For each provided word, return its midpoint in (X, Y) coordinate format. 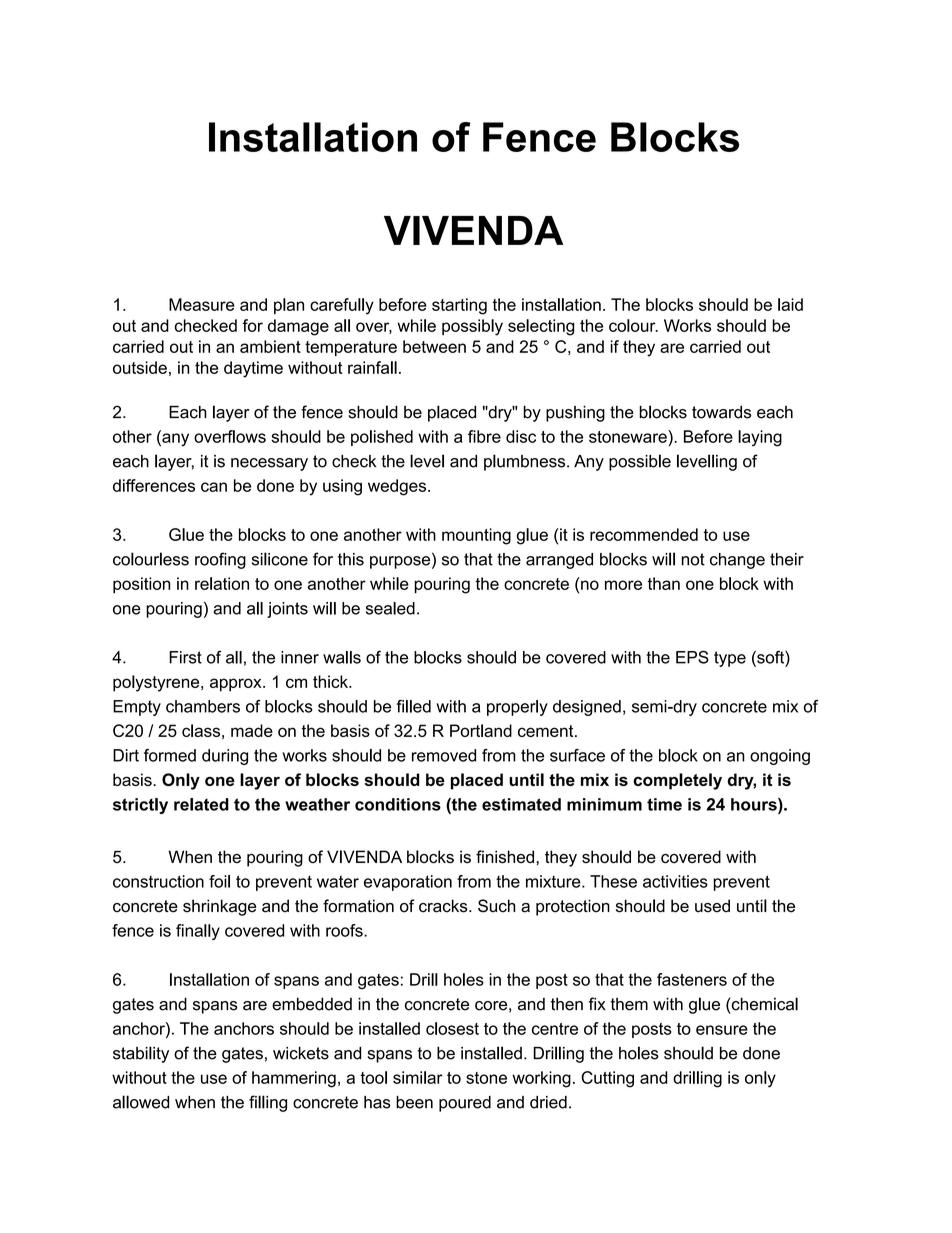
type (730, 659)
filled (413, 706)
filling (268, 1103)
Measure (202, 304)
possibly (472, 327)
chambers (203, 706)
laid (790, 304)
